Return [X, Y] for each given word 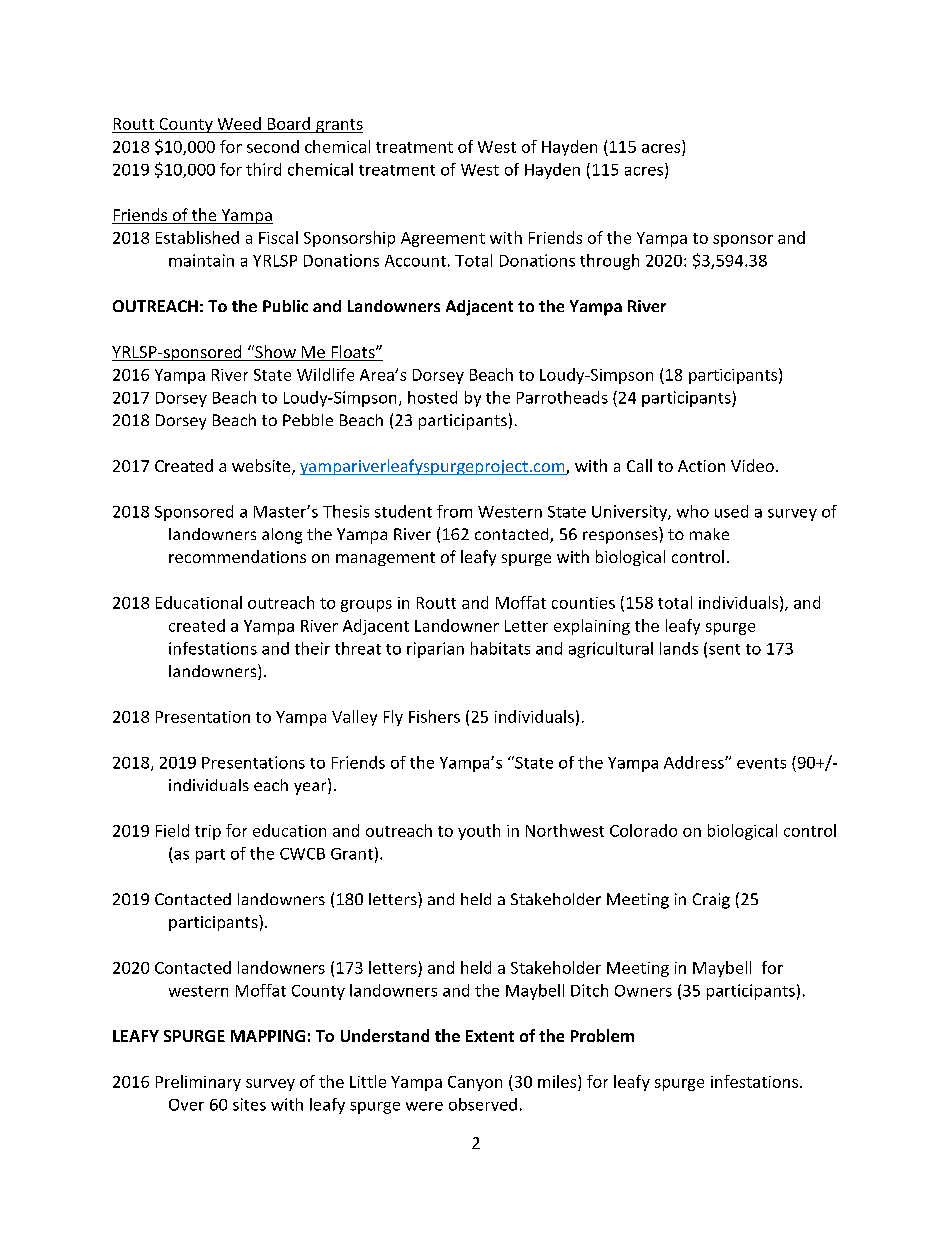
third [263, 169]
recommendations [237, 556]
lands [679, 648]
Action [701, 466]
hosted [432, 397]
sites [249, 1104]
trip [208, 832]
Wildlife [325, 374]
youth [479, 832]
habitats [500, 648]
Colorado [643, 830]
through [609, 262]
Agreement [443, 239]
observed [483, 1104]
